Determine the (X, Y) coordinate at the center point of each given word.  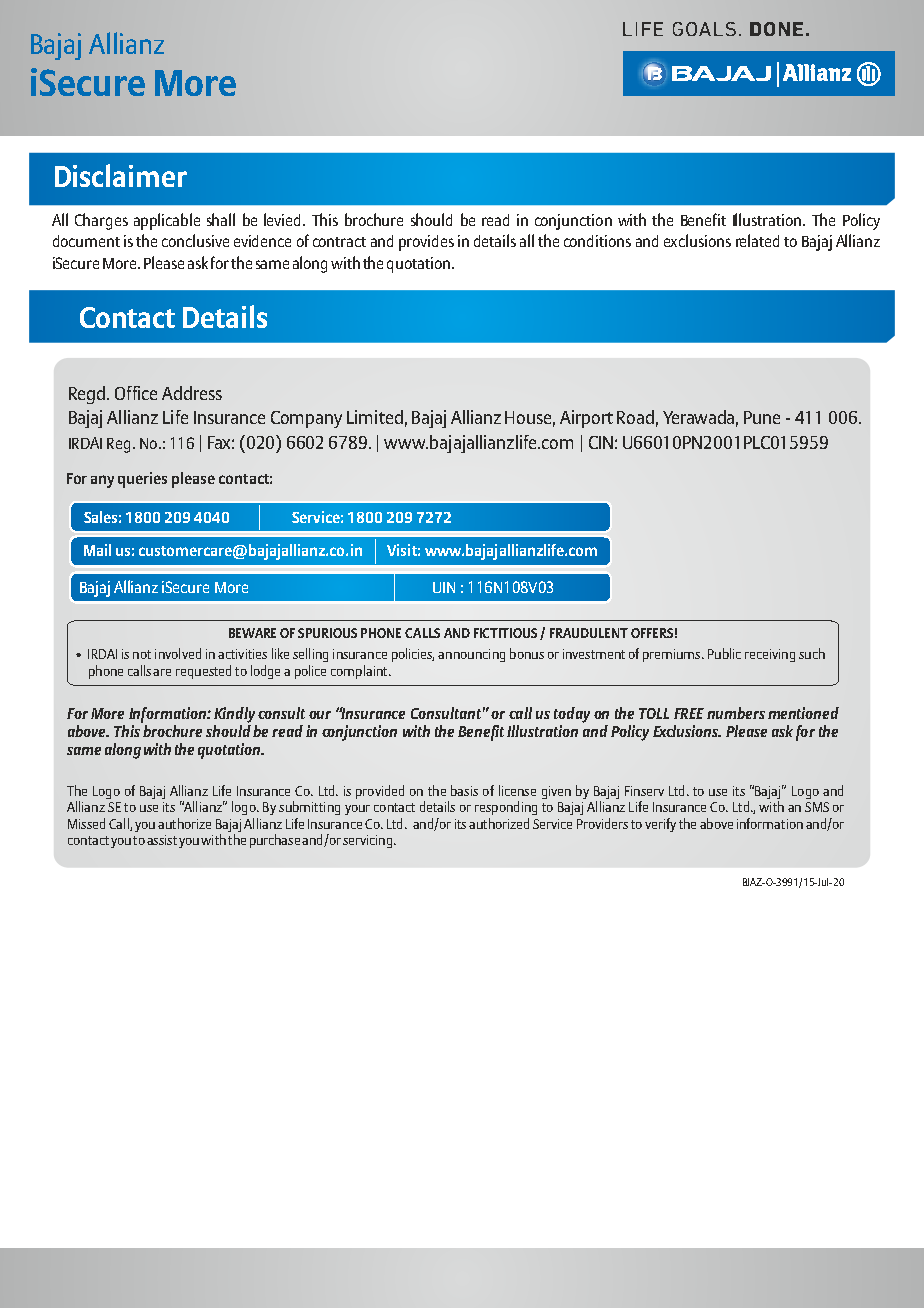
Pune (762, 417)
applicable (167, 221)
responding (506, 808)
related (757, 240)
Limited (375, 417)
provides (426, 243)
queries (142, 480)
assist (162, 840)
